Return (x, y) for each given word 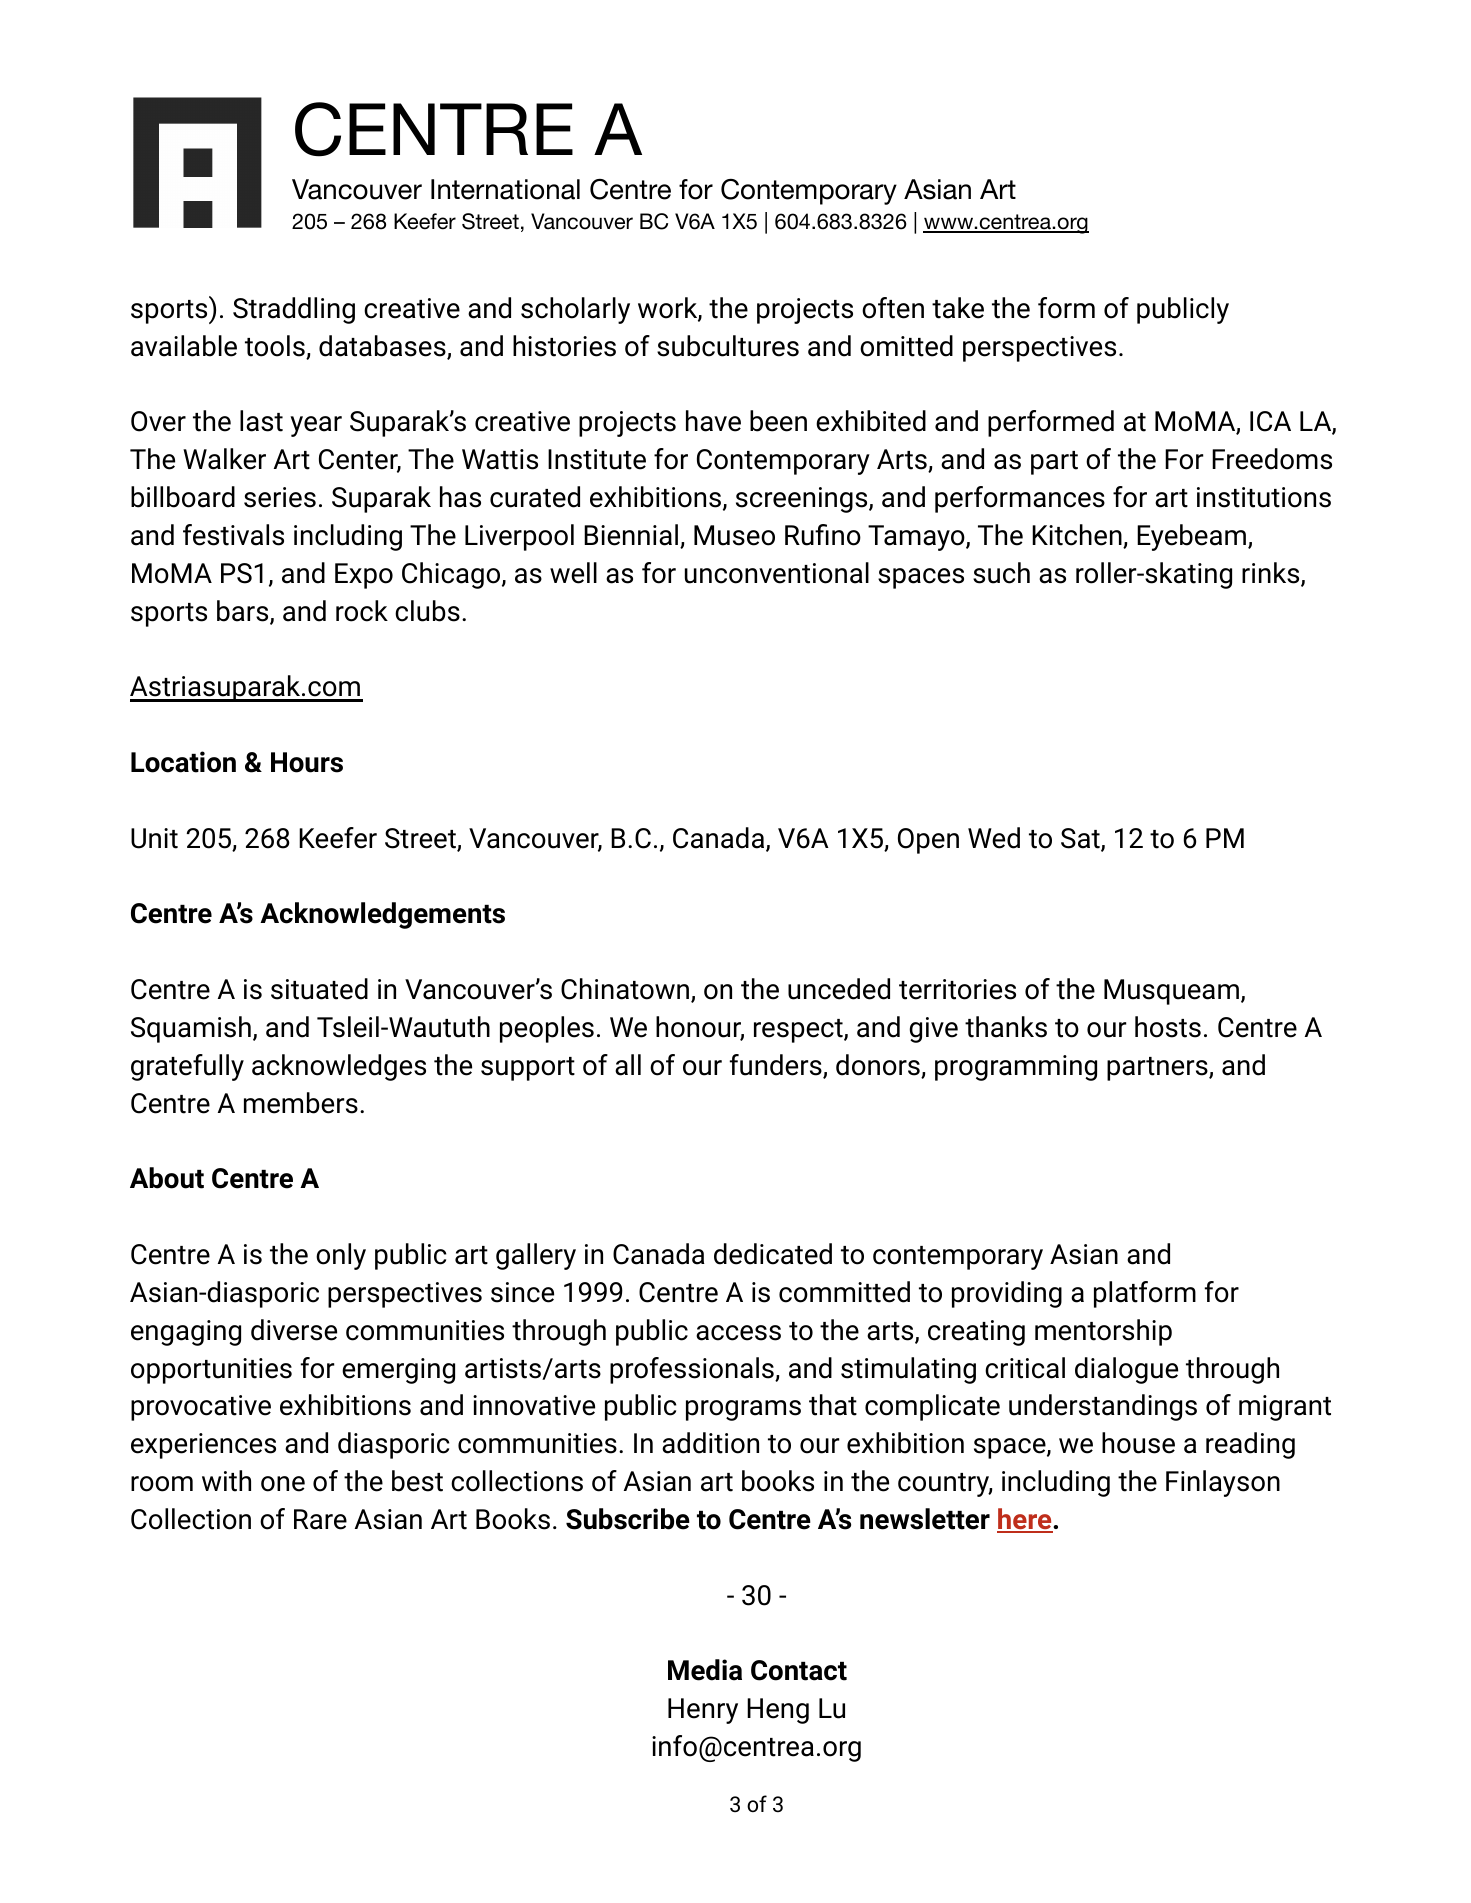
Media (705, 1670)
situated (319, 989)
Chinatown (626, 990)
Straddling (294, 310)
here (1025, 1520)
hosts (1168, 1027)
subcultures (728, 346)
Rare (320, 1519)
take (958, 308)
